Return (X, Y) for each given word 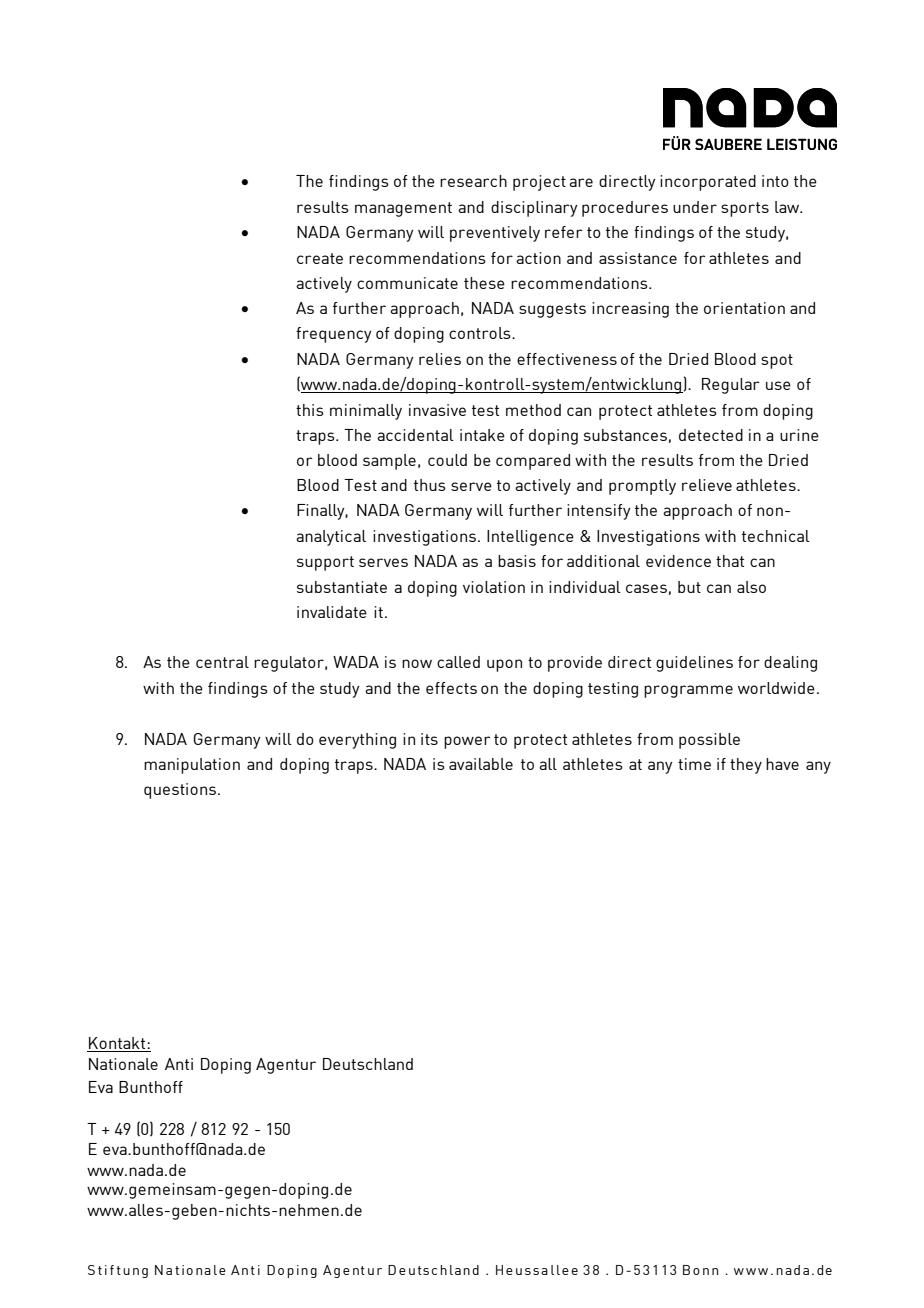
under (695, 207)
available (481, 764)
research (473, 181)
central (222, 662)
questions (181, 791)
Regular (731, 386)
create (320, 258)
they (746, 766)
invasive (437, 410)
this (310, 410)
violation (494, 587)
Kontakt (118, 1043)
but (689, 587)
